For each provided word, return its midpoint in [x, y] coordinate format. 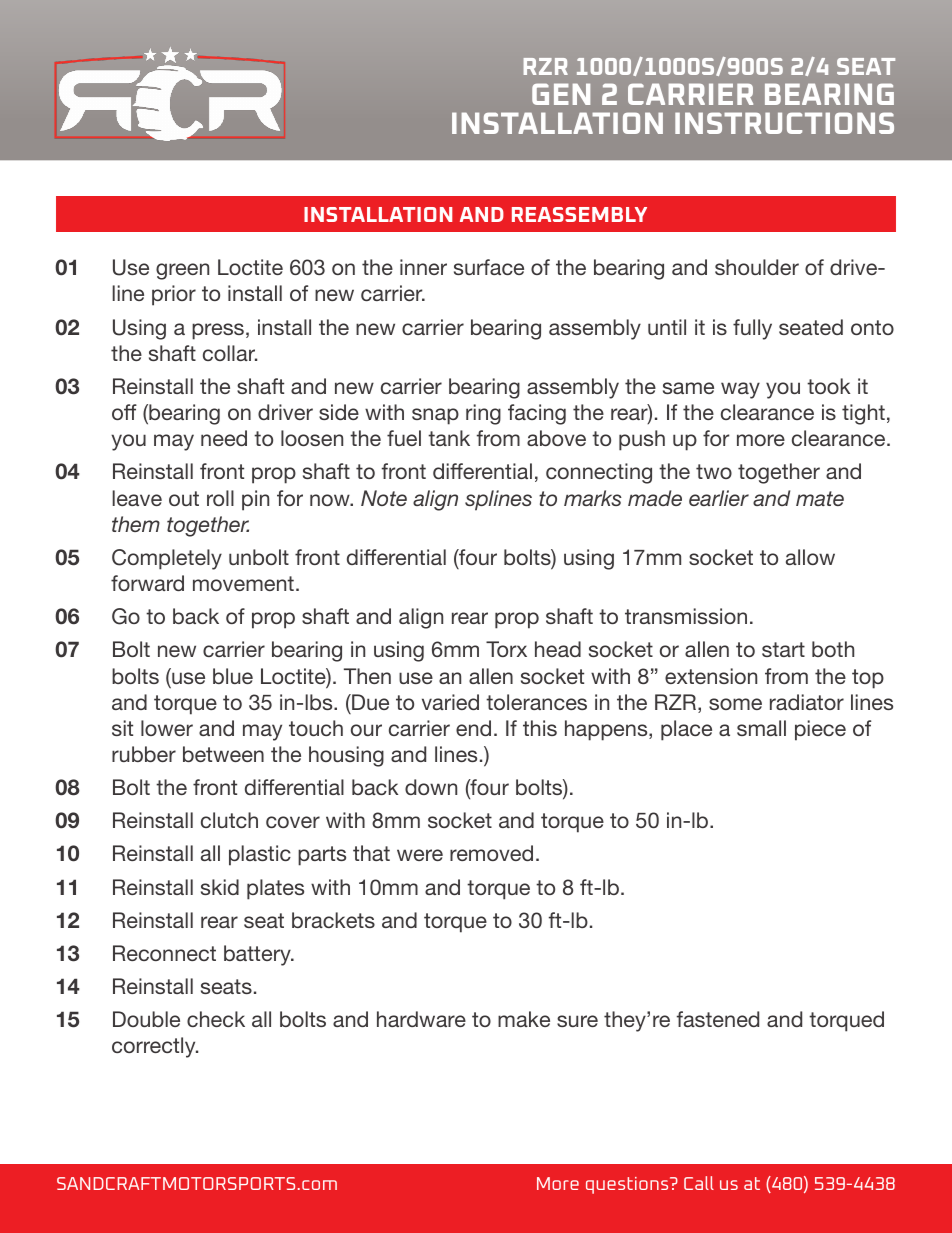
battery [258, 955]
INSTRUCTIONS [784, 123]
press [218, 331]
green [182, 271]
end [473, 728]
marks [593, 498]
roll [220, 498]
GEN [561, 94]
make [524, 1019]
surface [489, 267]
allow [810, 557]
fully [752, 329]
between [223, 754]
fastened [718, 1019]
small [761, 728]
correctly [155, 1047]
